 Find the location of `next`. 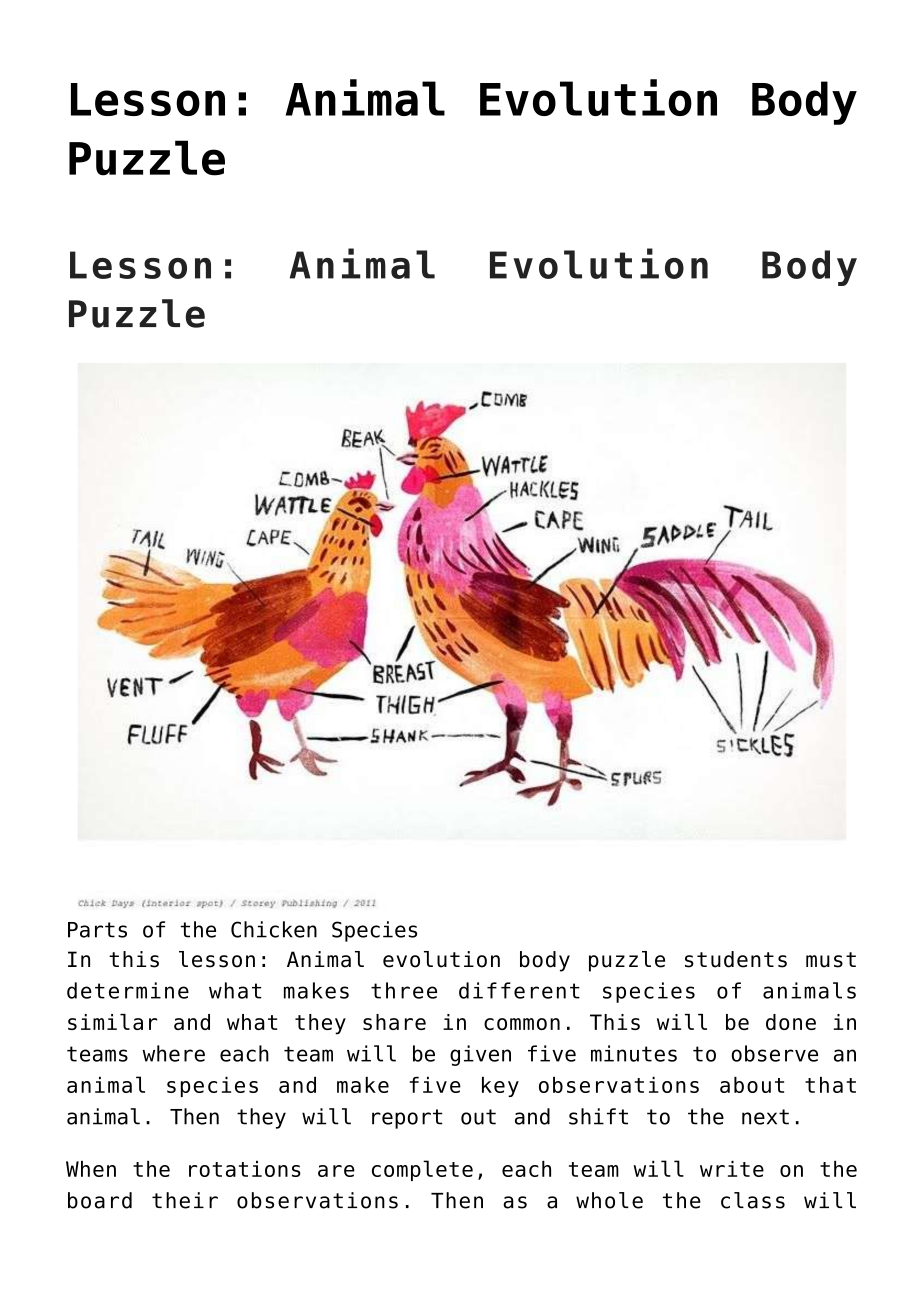

next is located at coordinates (765, 1117).
